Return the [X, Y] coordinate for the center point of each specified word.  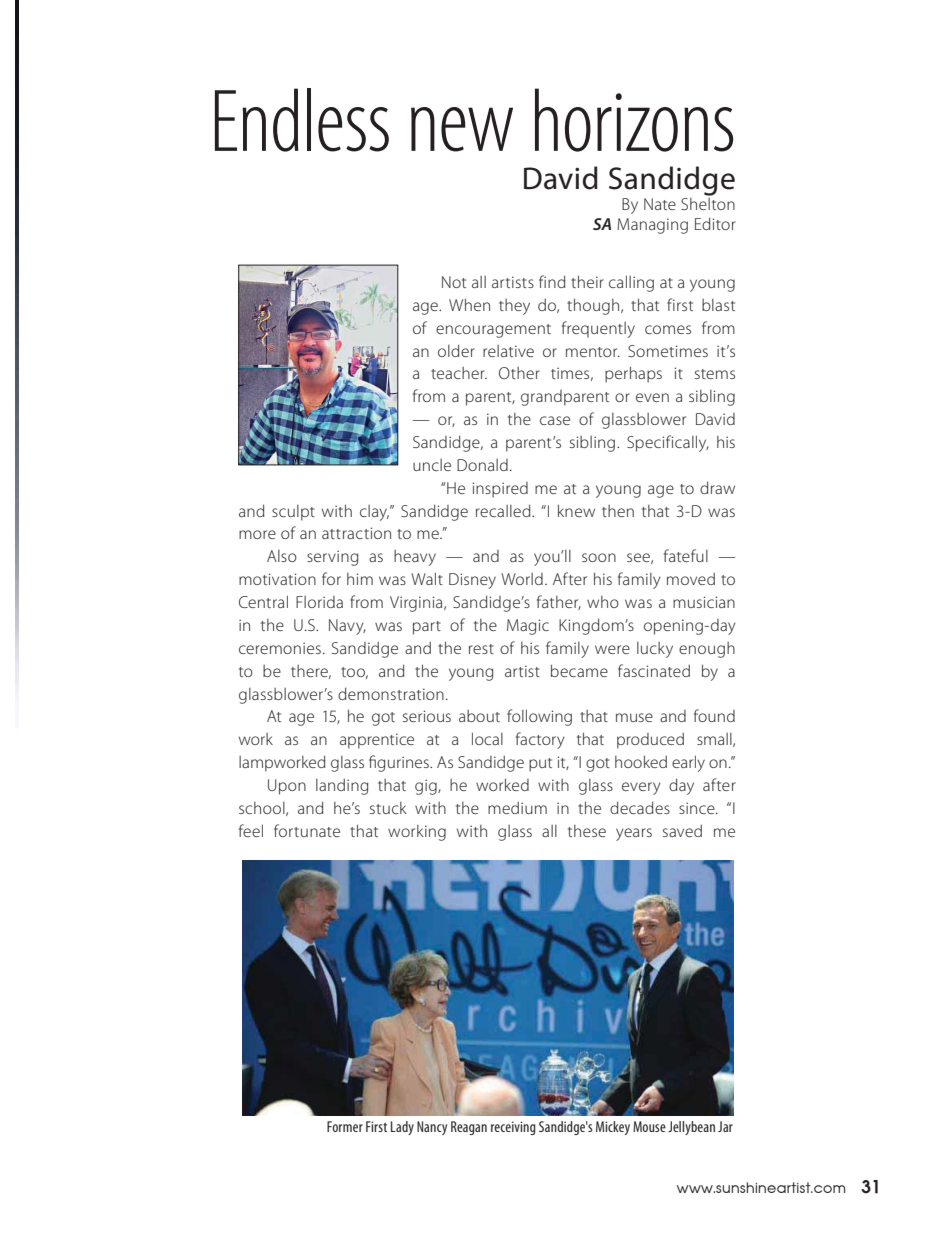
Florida [319, 602]
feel [251, 830]
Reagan [469, 1128]
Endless [302, 120]
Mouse [649, 1126]
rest [481, 649]
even [652, 397]
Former [345, 1126]
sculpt [293, 513]
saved [682, 830]
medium [517, 807]
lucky [655, 650]
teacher [459, 373]
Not [454, 282]
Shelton [708, 202]
